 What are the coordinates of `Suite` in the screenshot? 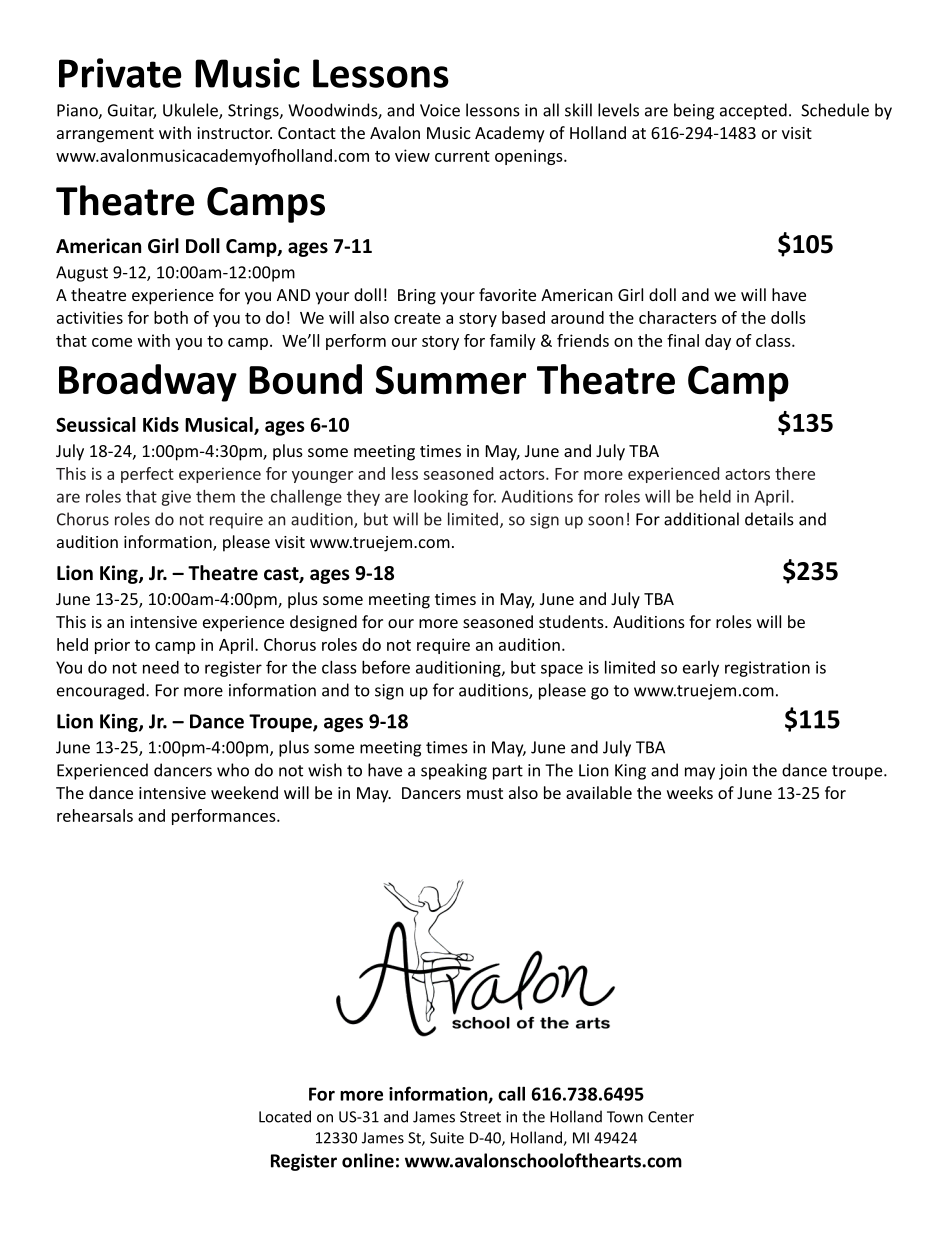 It's located at (447, 1138).
